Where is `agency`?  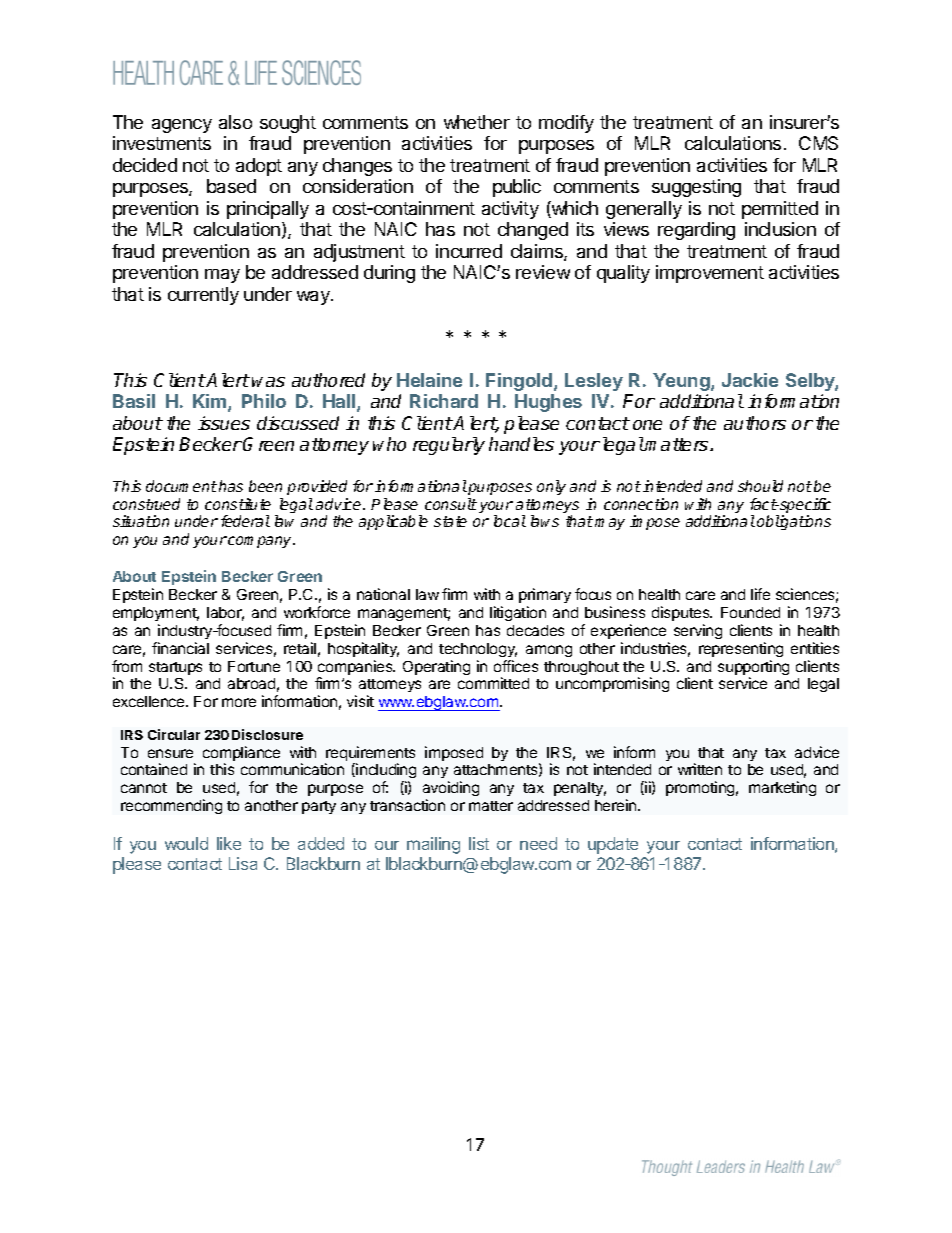 agency is located at coordinates (182, 126).
